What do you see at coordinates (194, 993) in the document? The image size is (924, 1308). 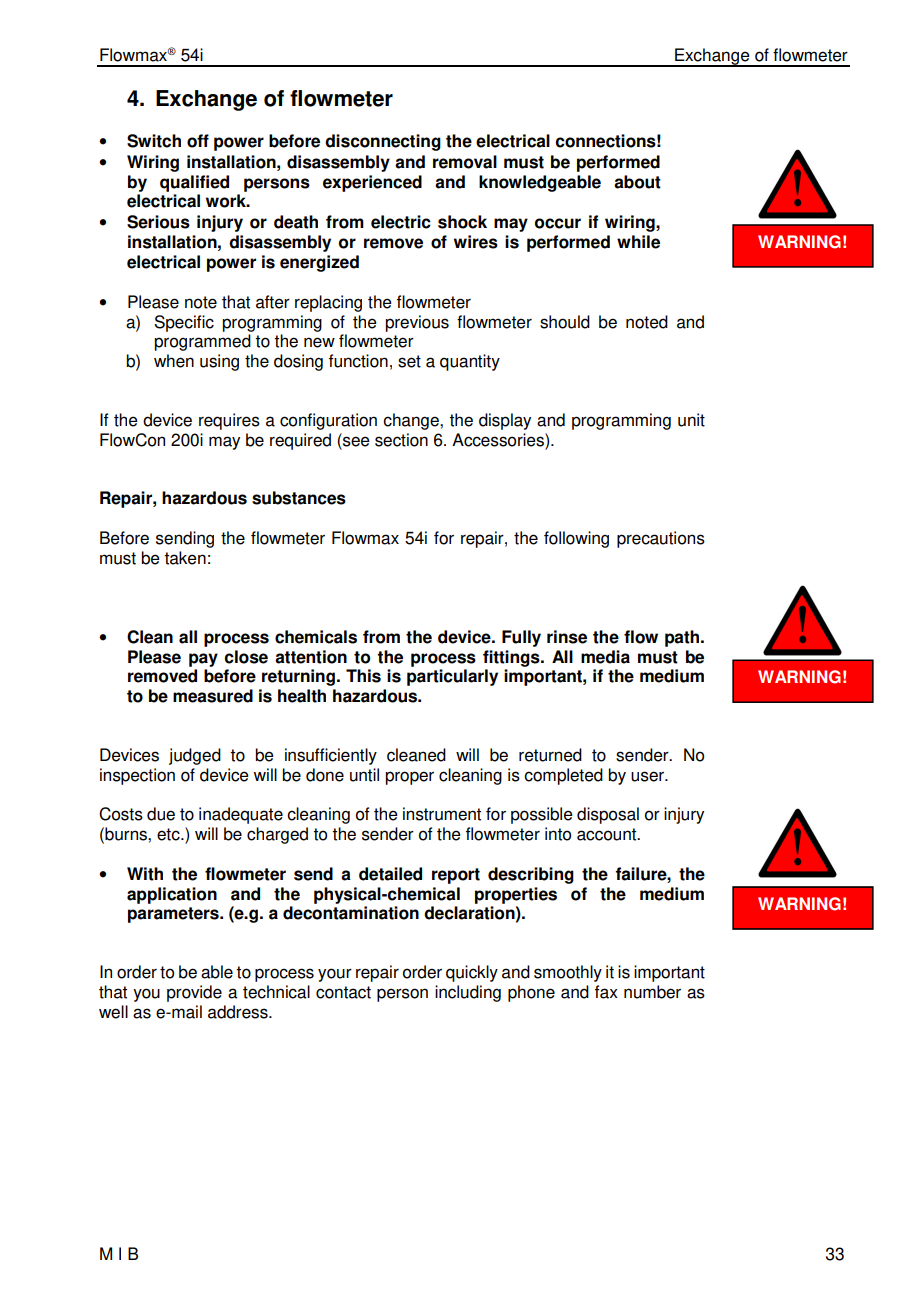 I see `provide` at bounding box center [194, 993].
